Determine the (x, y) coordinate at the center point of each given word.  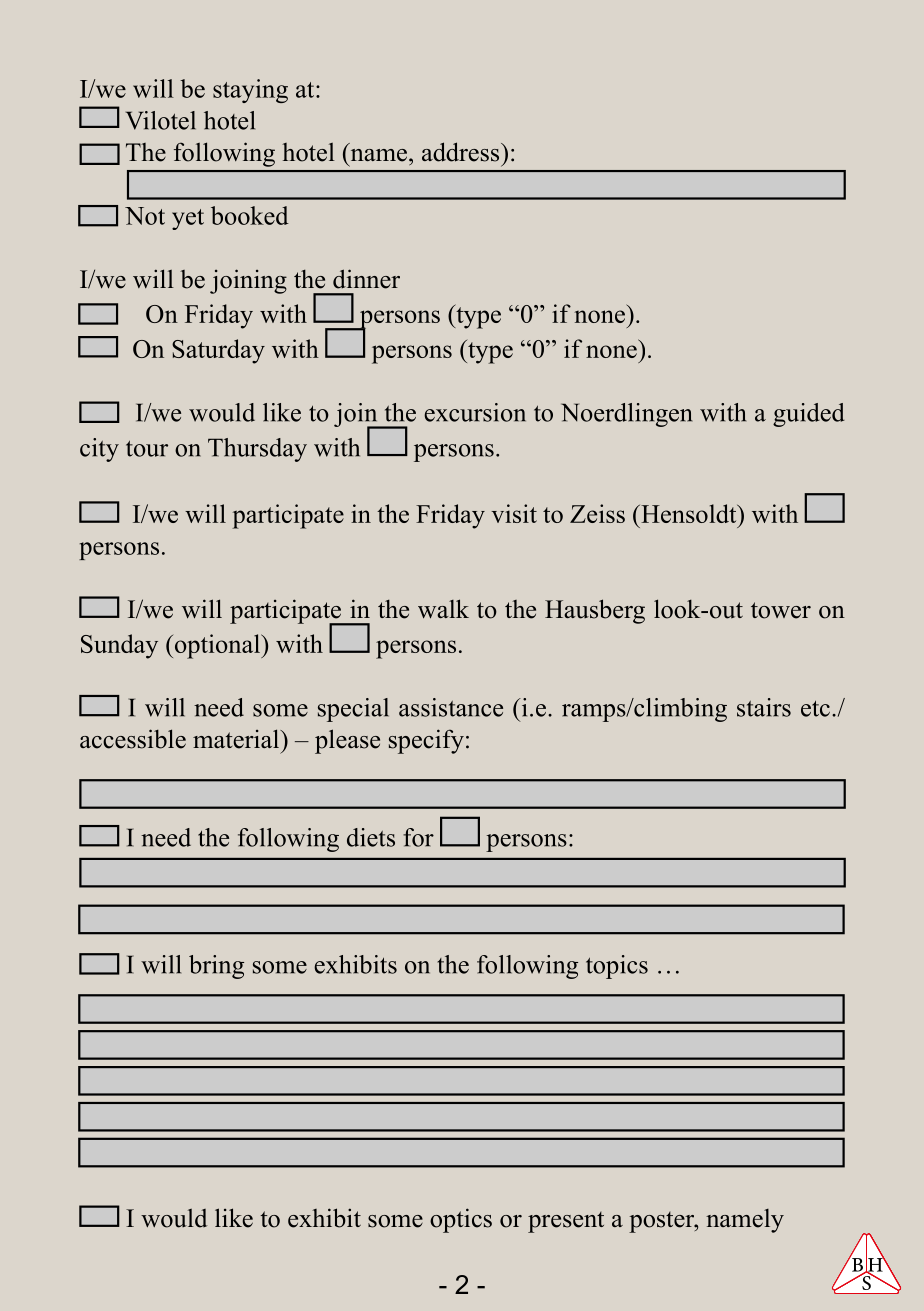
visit (514, 513)
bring (216, 967)
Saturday (218, 351)
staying (250, 91)
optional (217, 646)
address (462, 152)
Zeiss (597, 513)
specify (426, 741)
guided (809, 415)
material (237, 739)
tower (781, 610)
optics (461, 1220)
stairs (764, 707)
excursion (475, 412)
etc (815, 709)
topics (617, 967)
